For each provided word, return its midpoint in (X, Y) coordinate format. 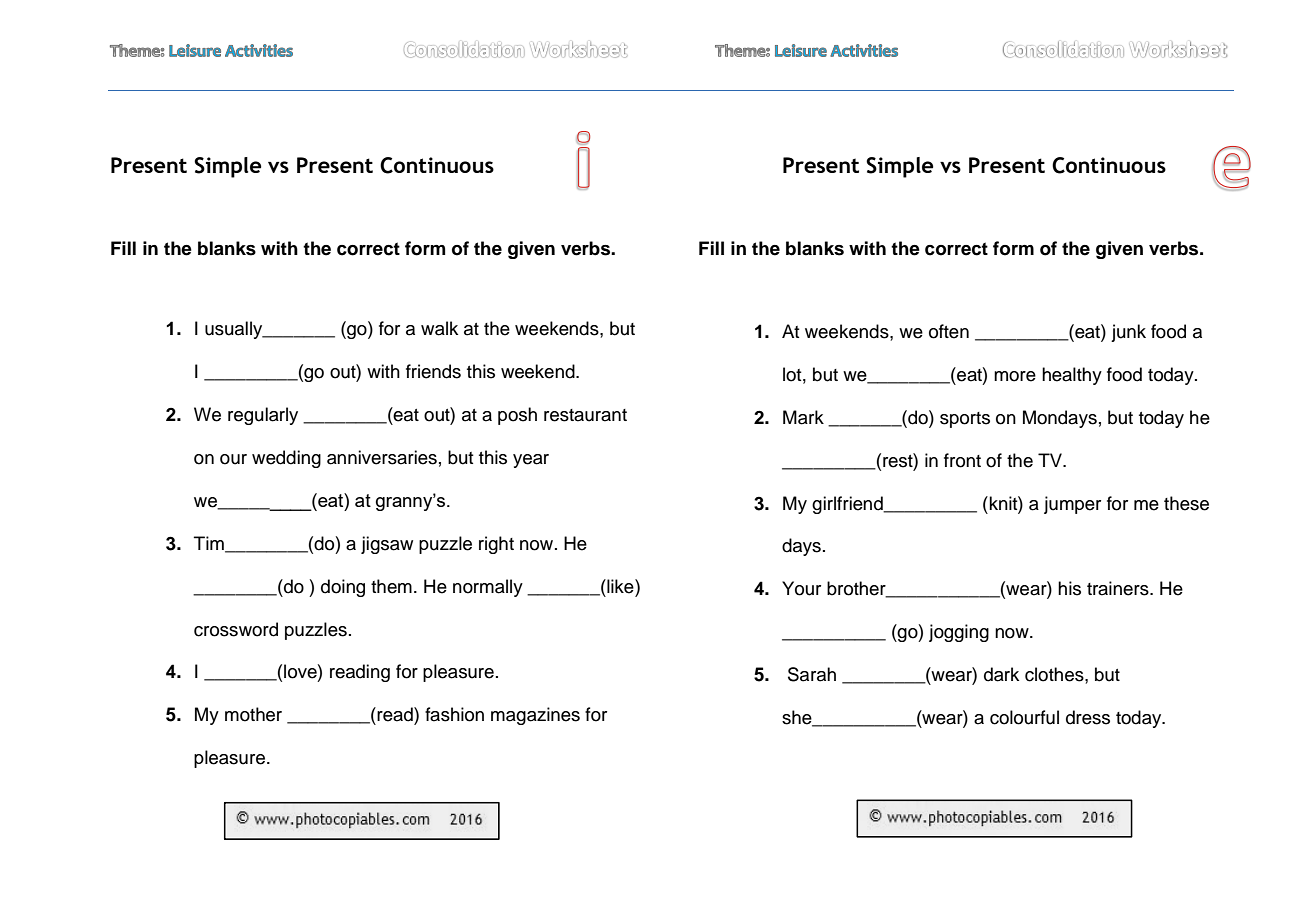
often (949, 331)
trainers (1119, 588)
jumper (1072, 505)
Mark (803, 417)
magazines (535, 716)
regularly (263, 416)
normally (488, 588)
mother (253, 714)
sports (965, 420)
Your (801, 588)
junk (1128, 333)
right (496, 545)
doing (343, 588)
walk (439, 328)
